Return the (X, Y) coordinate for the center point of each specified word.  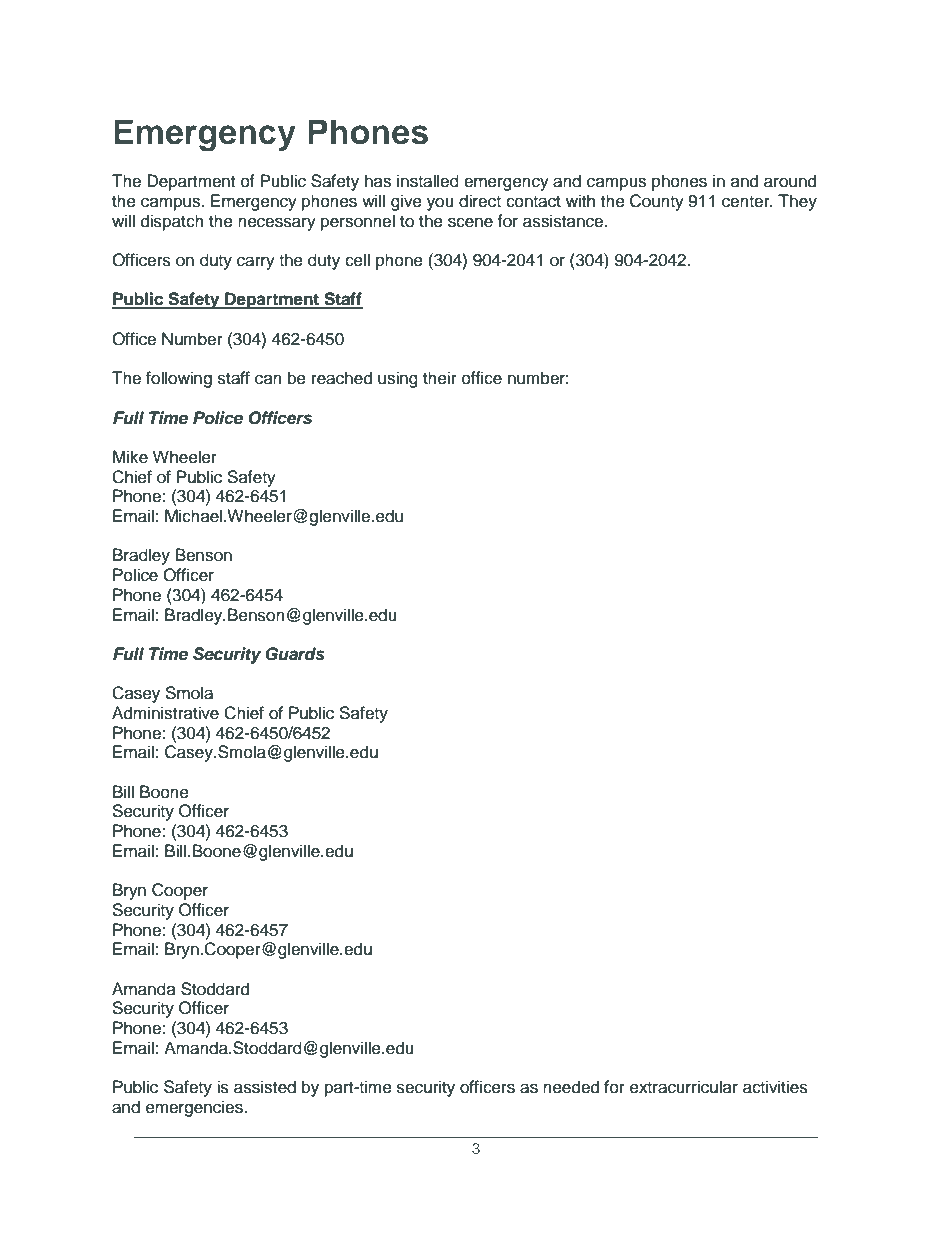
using (398, 379)
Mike (130, 457)
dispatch (172, 222)
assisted (265, 1087)
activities (775, 1087)
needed (571, 1087)
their (440, 378)
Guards (295, 654)
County (657, 202)
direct (480, 201)
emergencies (195, 1108)
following (179, 379)
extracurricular (684, 1087)
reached (342, 378)
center (747, 202)
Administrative (165, 713)
